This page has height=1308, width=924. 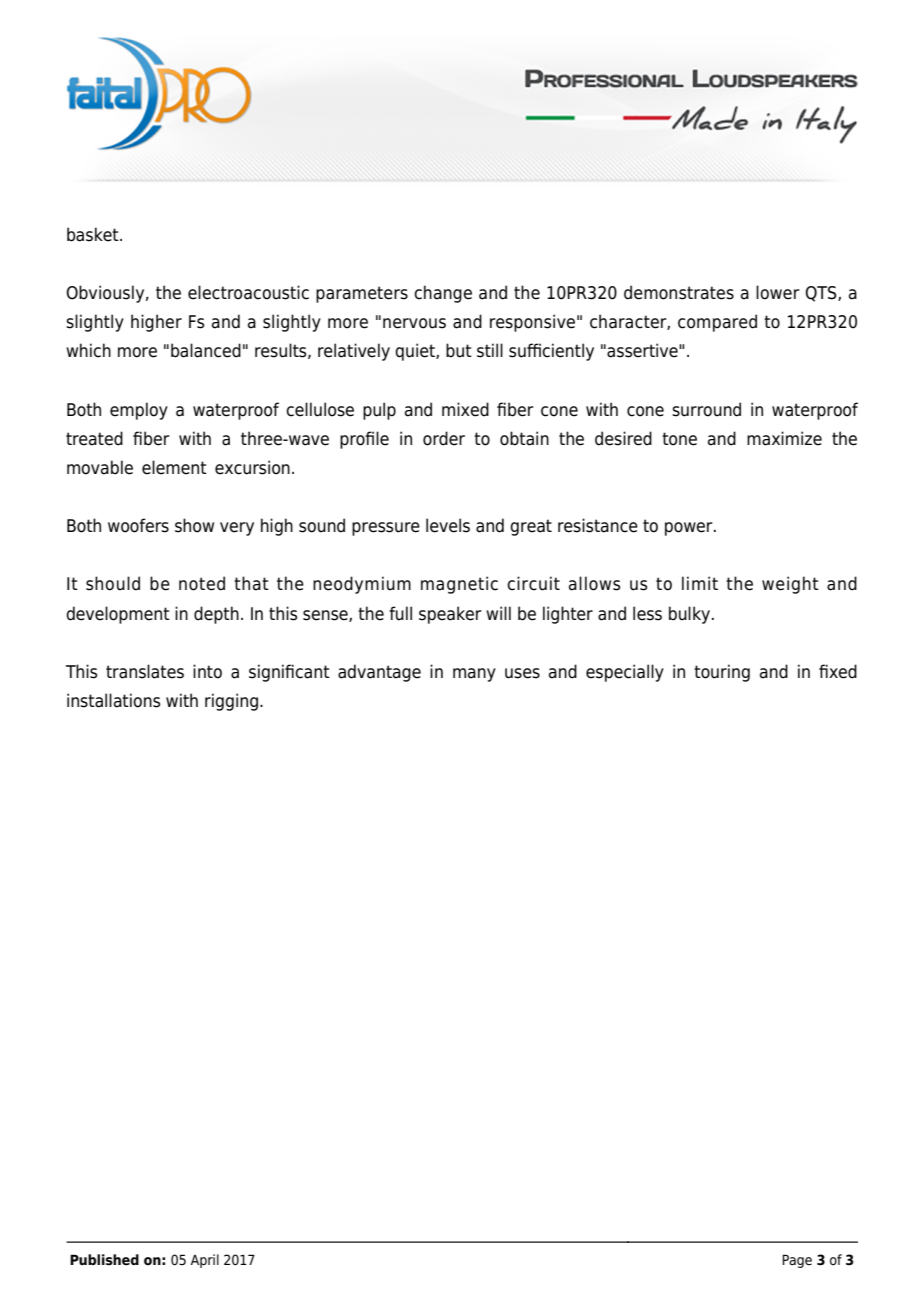 What do you see at coordinates (231, 702) in the page?
I see `rigging` at bounding box center [231, 702].
